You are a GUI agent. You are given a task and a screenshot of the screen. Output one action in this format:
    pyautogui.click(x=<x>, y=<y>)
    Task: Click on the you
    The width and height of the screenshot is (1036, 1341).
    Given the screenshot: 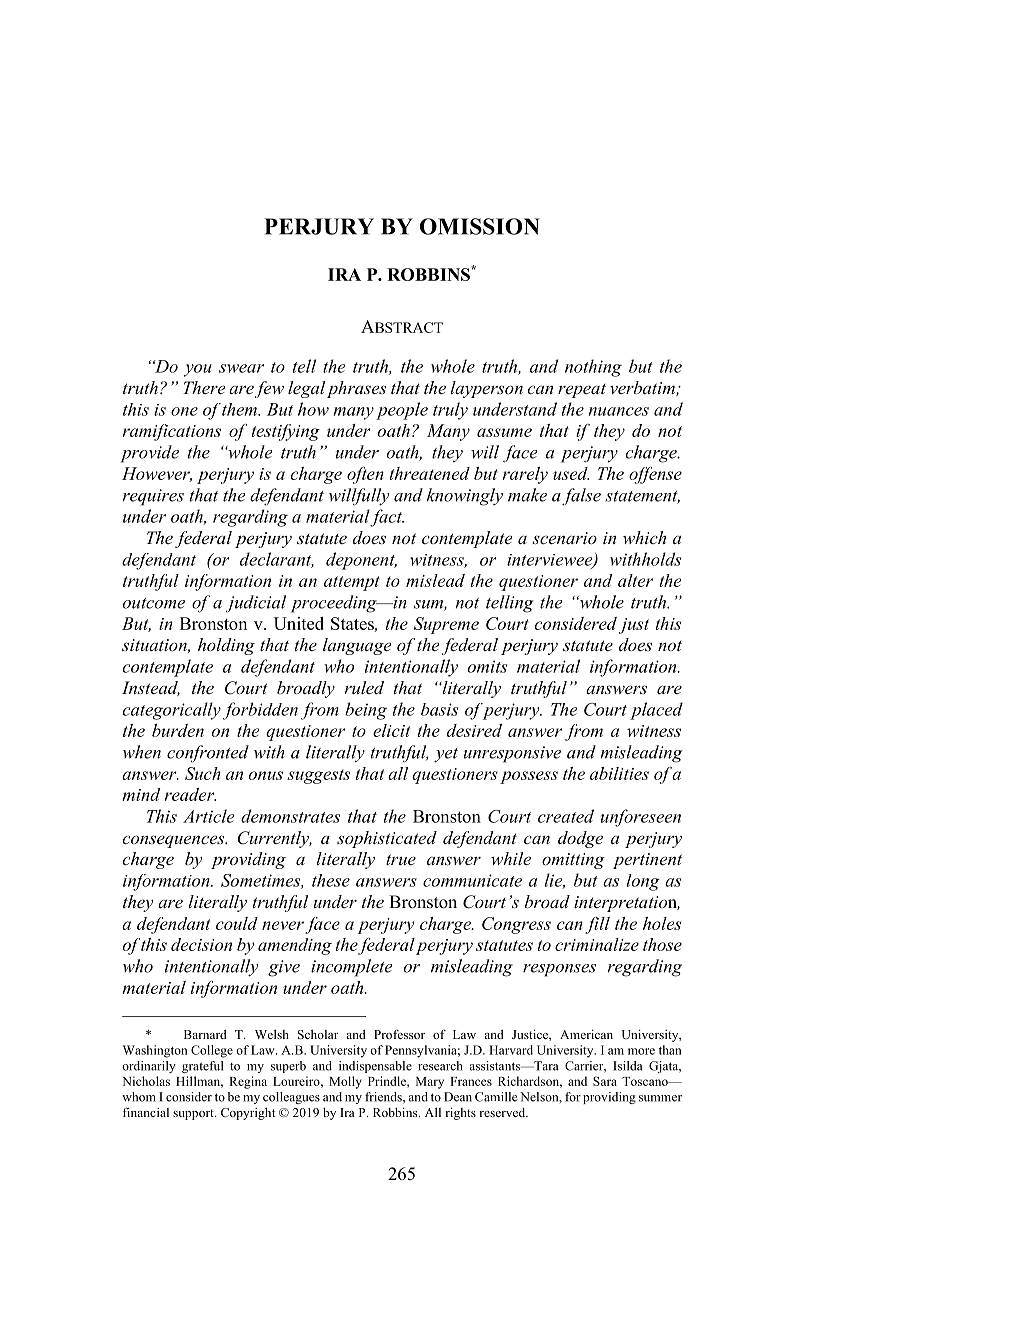 What is the action you would take?
    pyautogui.click(x=198, y=370)
